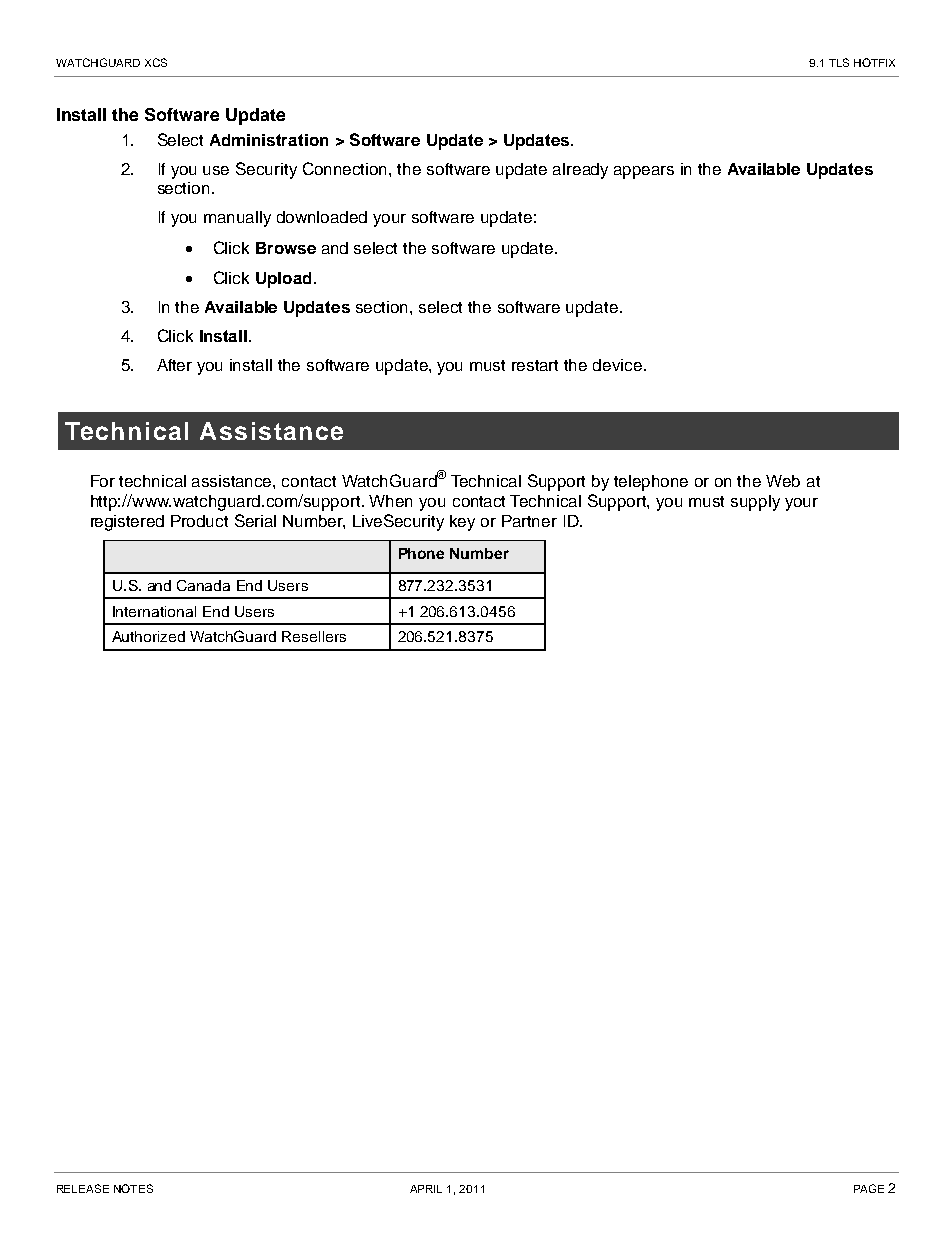 The height and width of the document is (1233, 952). I want to click on International, so click(154, 611).
